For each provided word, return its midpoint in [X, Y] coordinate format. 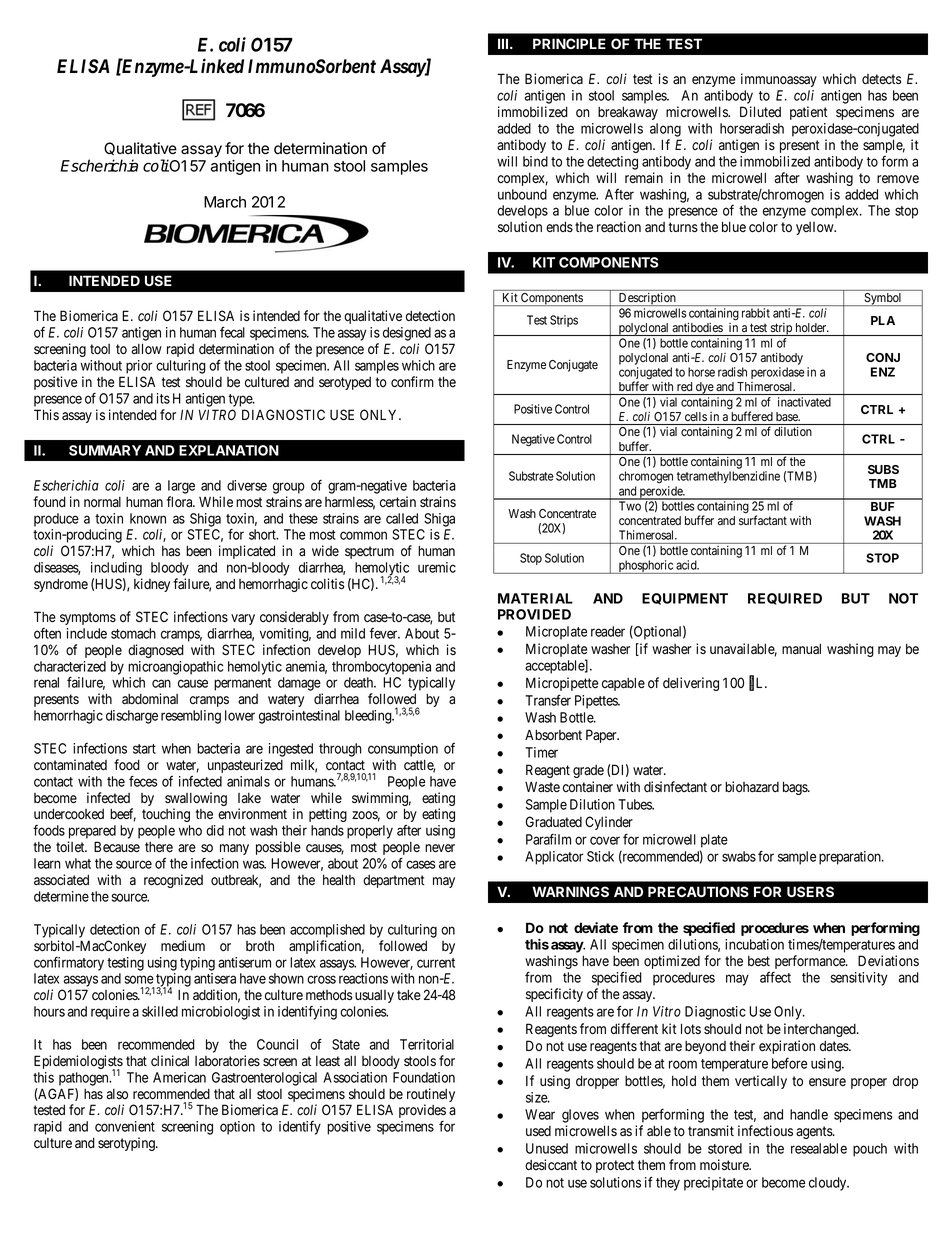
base [788, 416]
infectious [765, 1131]
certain [398, 502]
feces [143, 781]
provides [422, 1111]
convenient [125, 1126]
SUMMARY [105, 450]
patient [809, 113]
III [503, 43]
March [225, 202]
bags [796, 788]
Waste [542, 786]
